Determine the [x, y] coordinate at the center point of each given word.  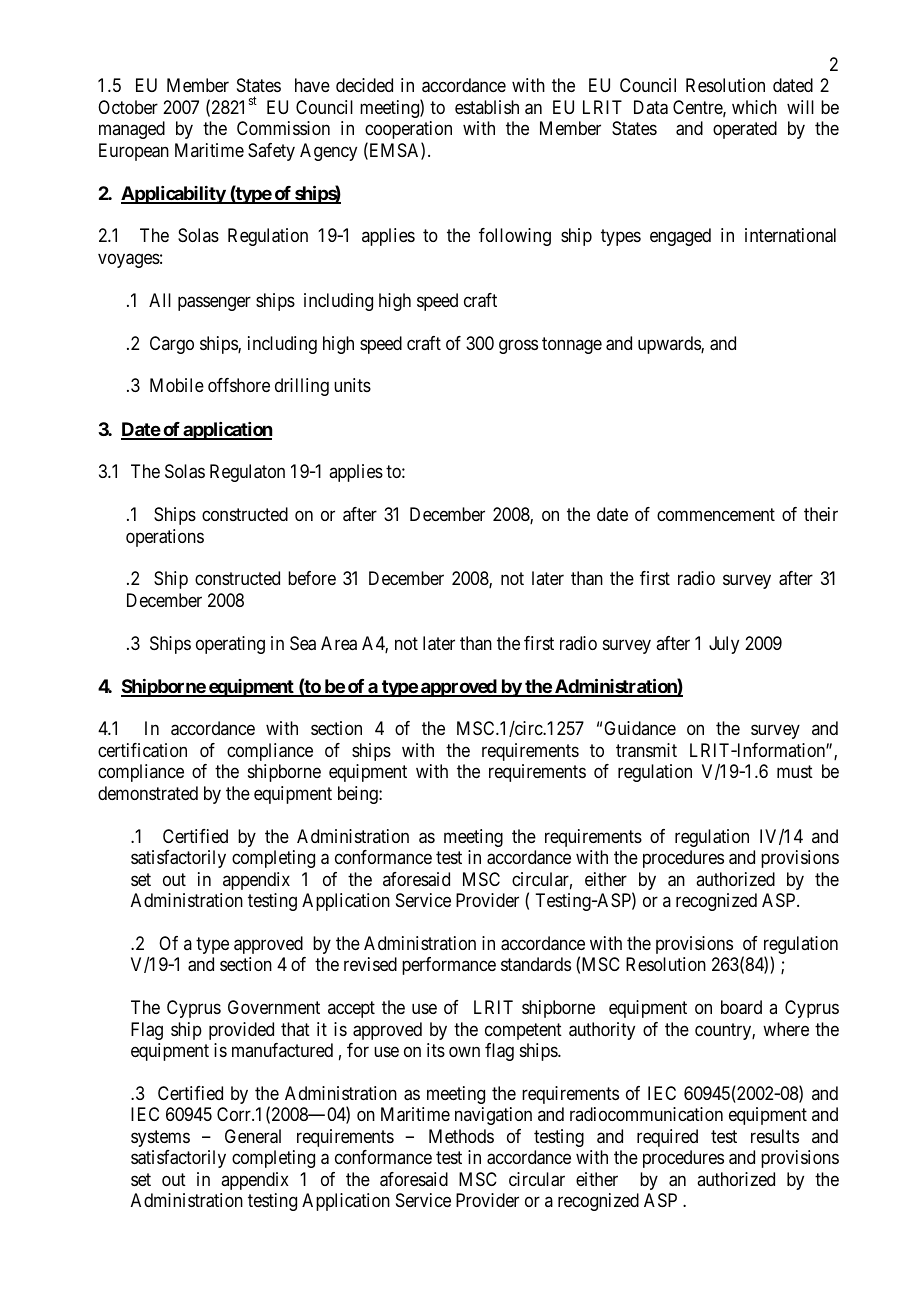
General [253, 1136]
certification [142, 750]
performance [449, 966]
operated [745, 130]
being [359, 795]
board [741, 1007]
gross [518, 346]
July [724, 645]
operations [165, 538]
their [821, 514]
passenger [214, 303]
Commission [283, 128]
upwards [670, 345]
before [312, 578]
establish [487, 107]
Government [274, 1007]
